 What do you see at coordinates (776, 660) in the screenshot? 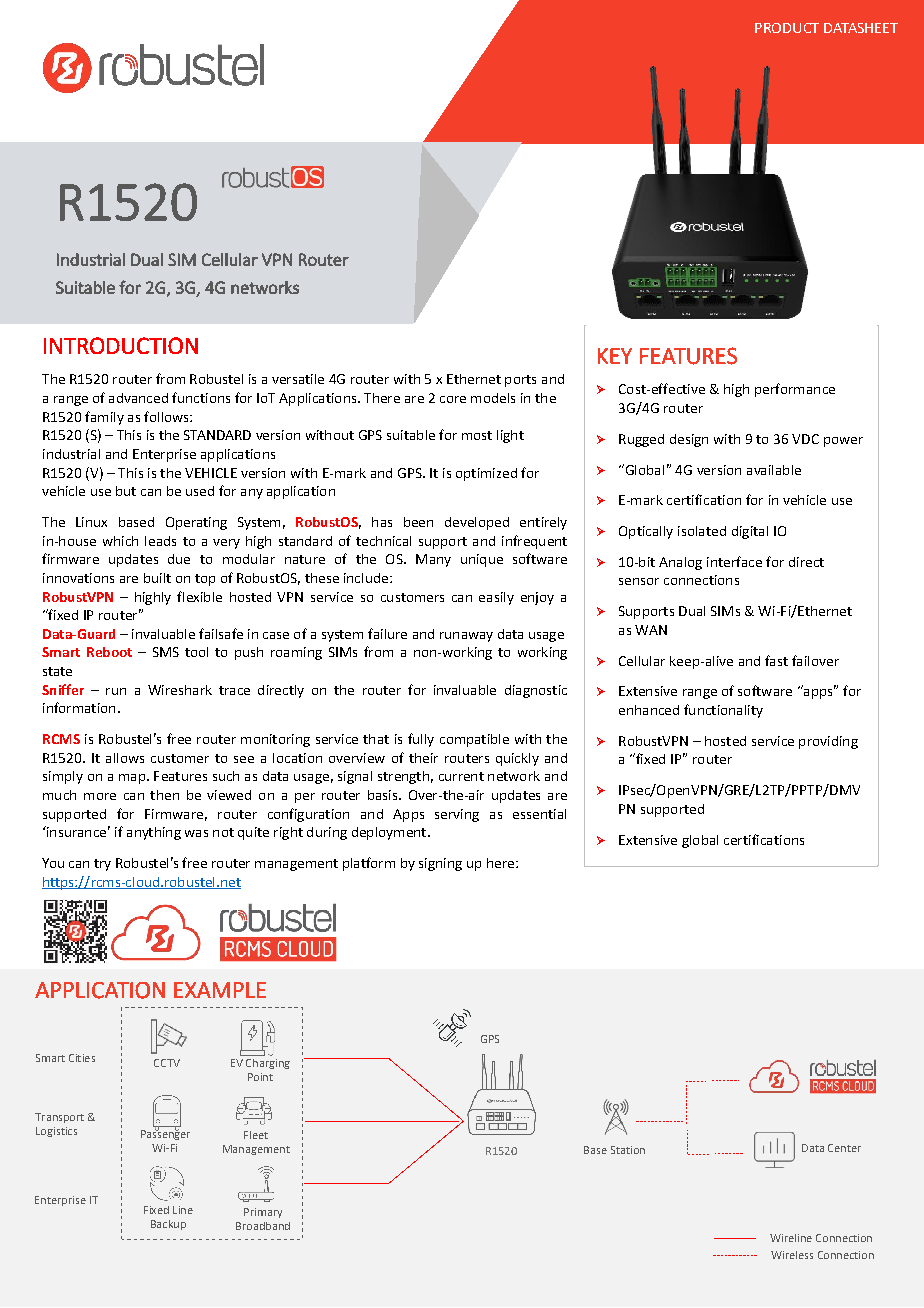
I see `fast` at bounding box center [776, 660].
